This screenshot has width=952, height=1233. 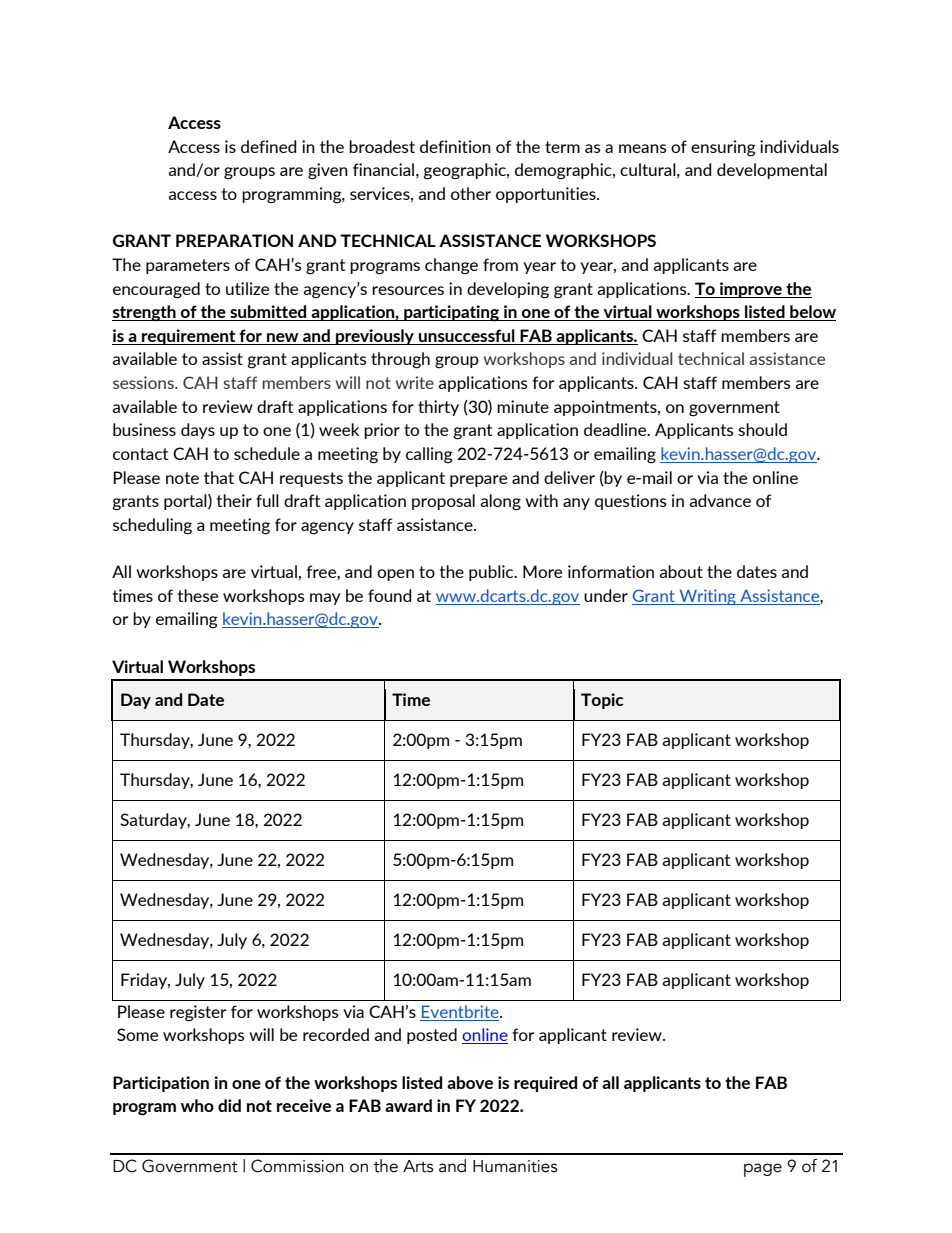 What do you see at coordinates (198, 595) in the screenshot?
I see `these` at bounding box center [198, 595].
